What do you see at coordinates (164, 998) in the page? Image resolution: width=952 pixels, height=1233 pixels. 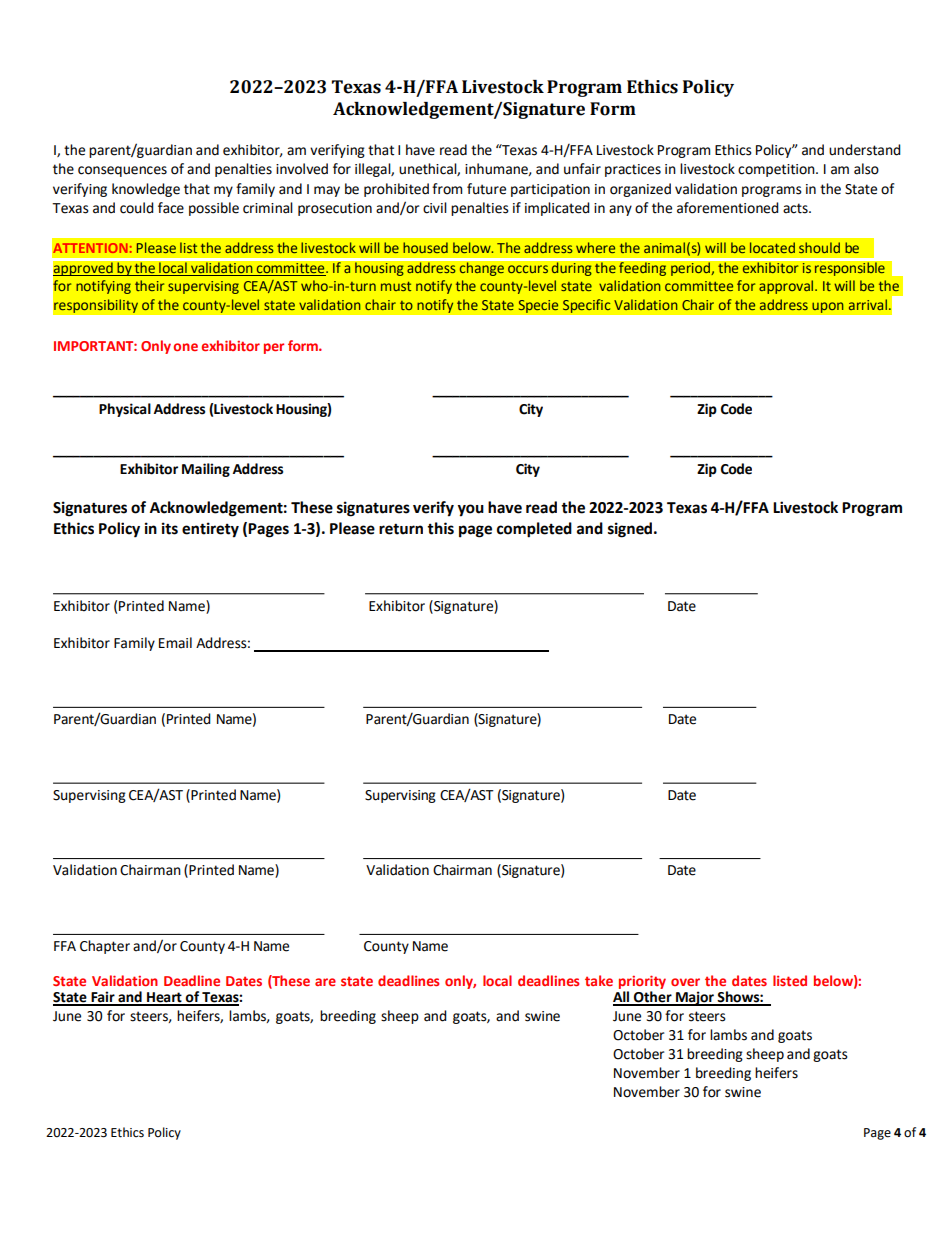 I see `Heart` at bounding box center [164, 998].
